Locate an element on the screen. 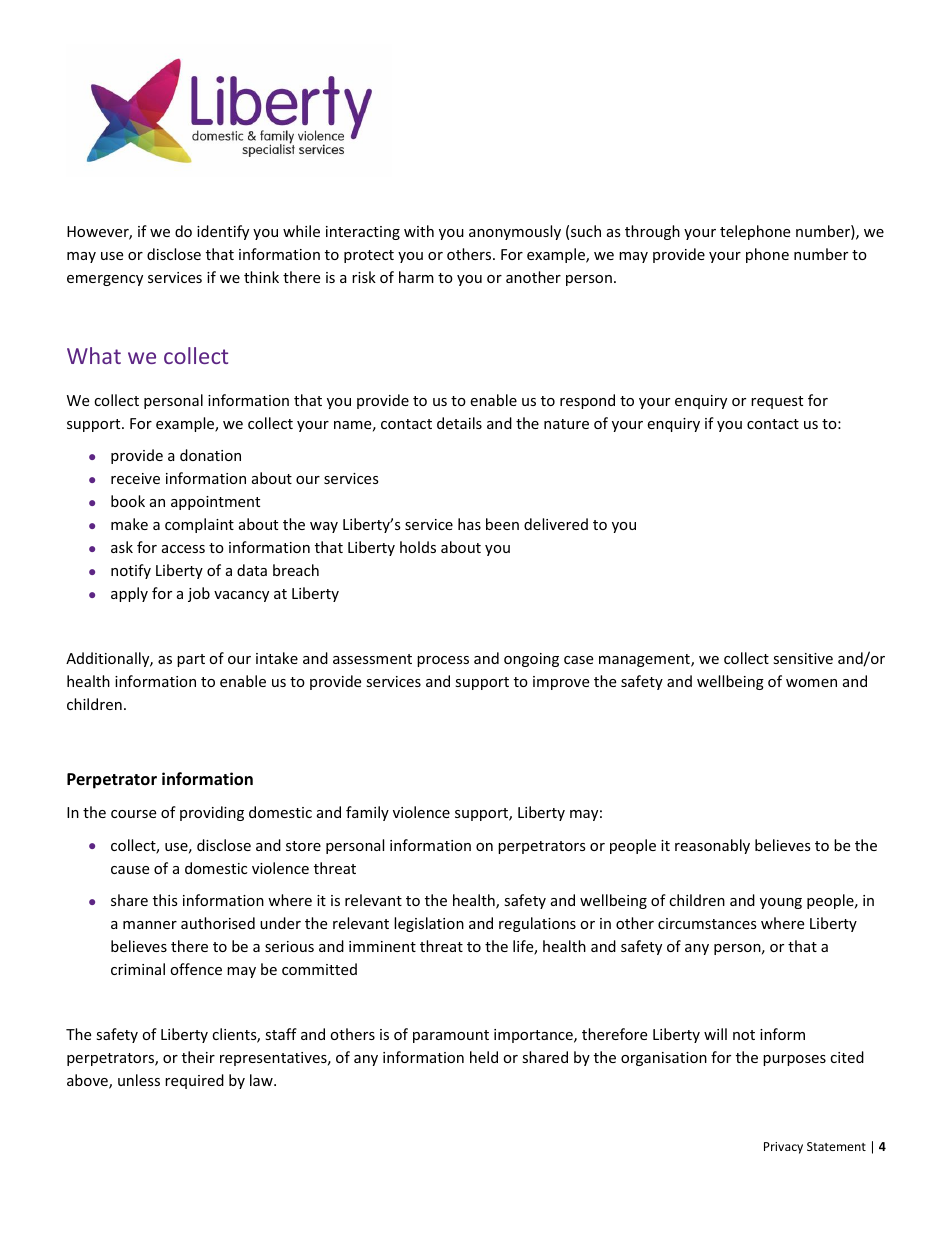 This screenshot has height=1233, width=952. process is located at coordinates (443, 661).
